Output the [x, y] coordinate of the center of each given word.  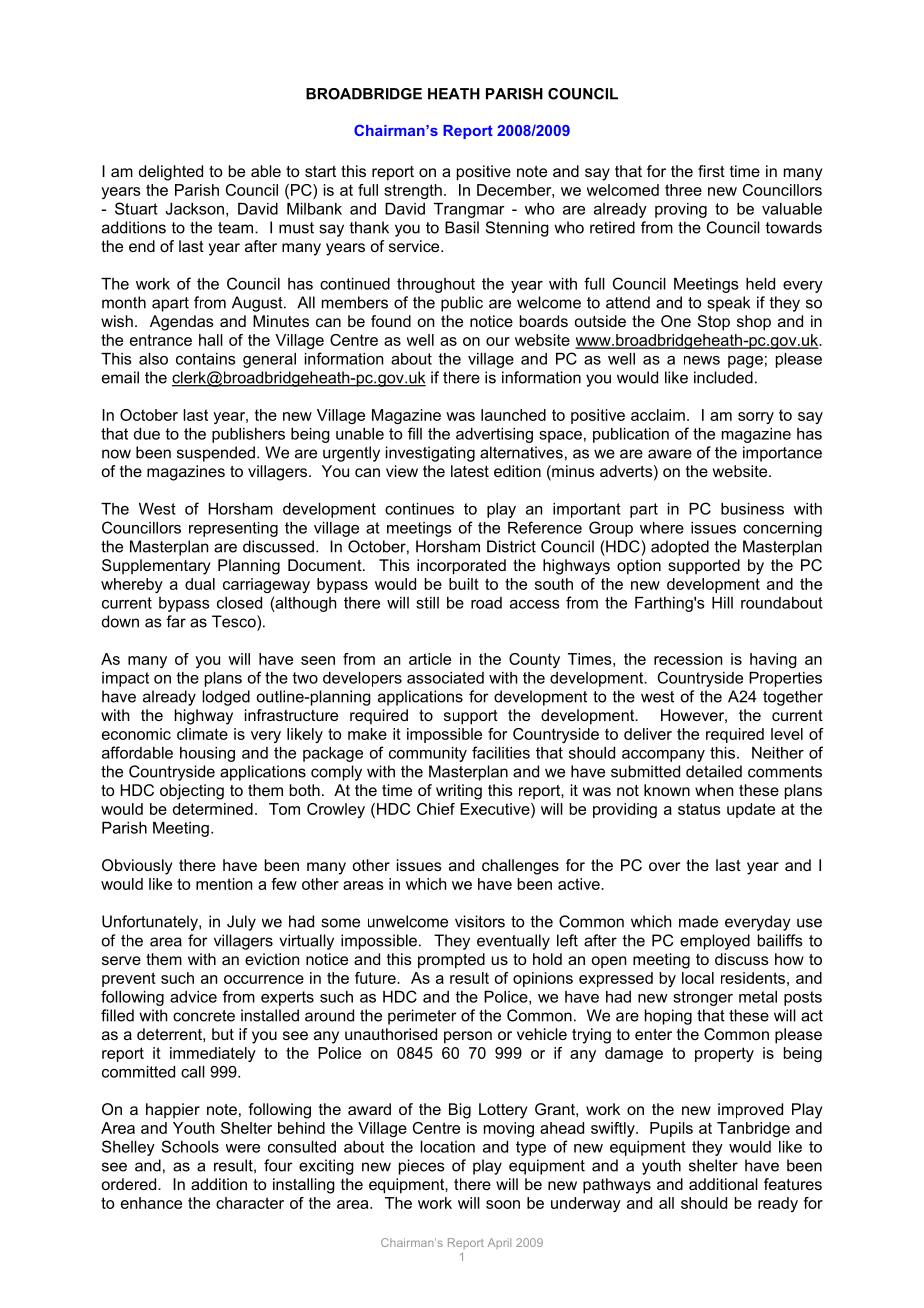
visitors [480, 921]
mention [224, 884]
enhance [151, 1203]
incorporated [461, 567]
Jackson [194, 209]
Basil [462, 227]
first [711, 171]
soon [503, 1204]
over [664, 866]
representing [233, 529]
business [752, 509]
